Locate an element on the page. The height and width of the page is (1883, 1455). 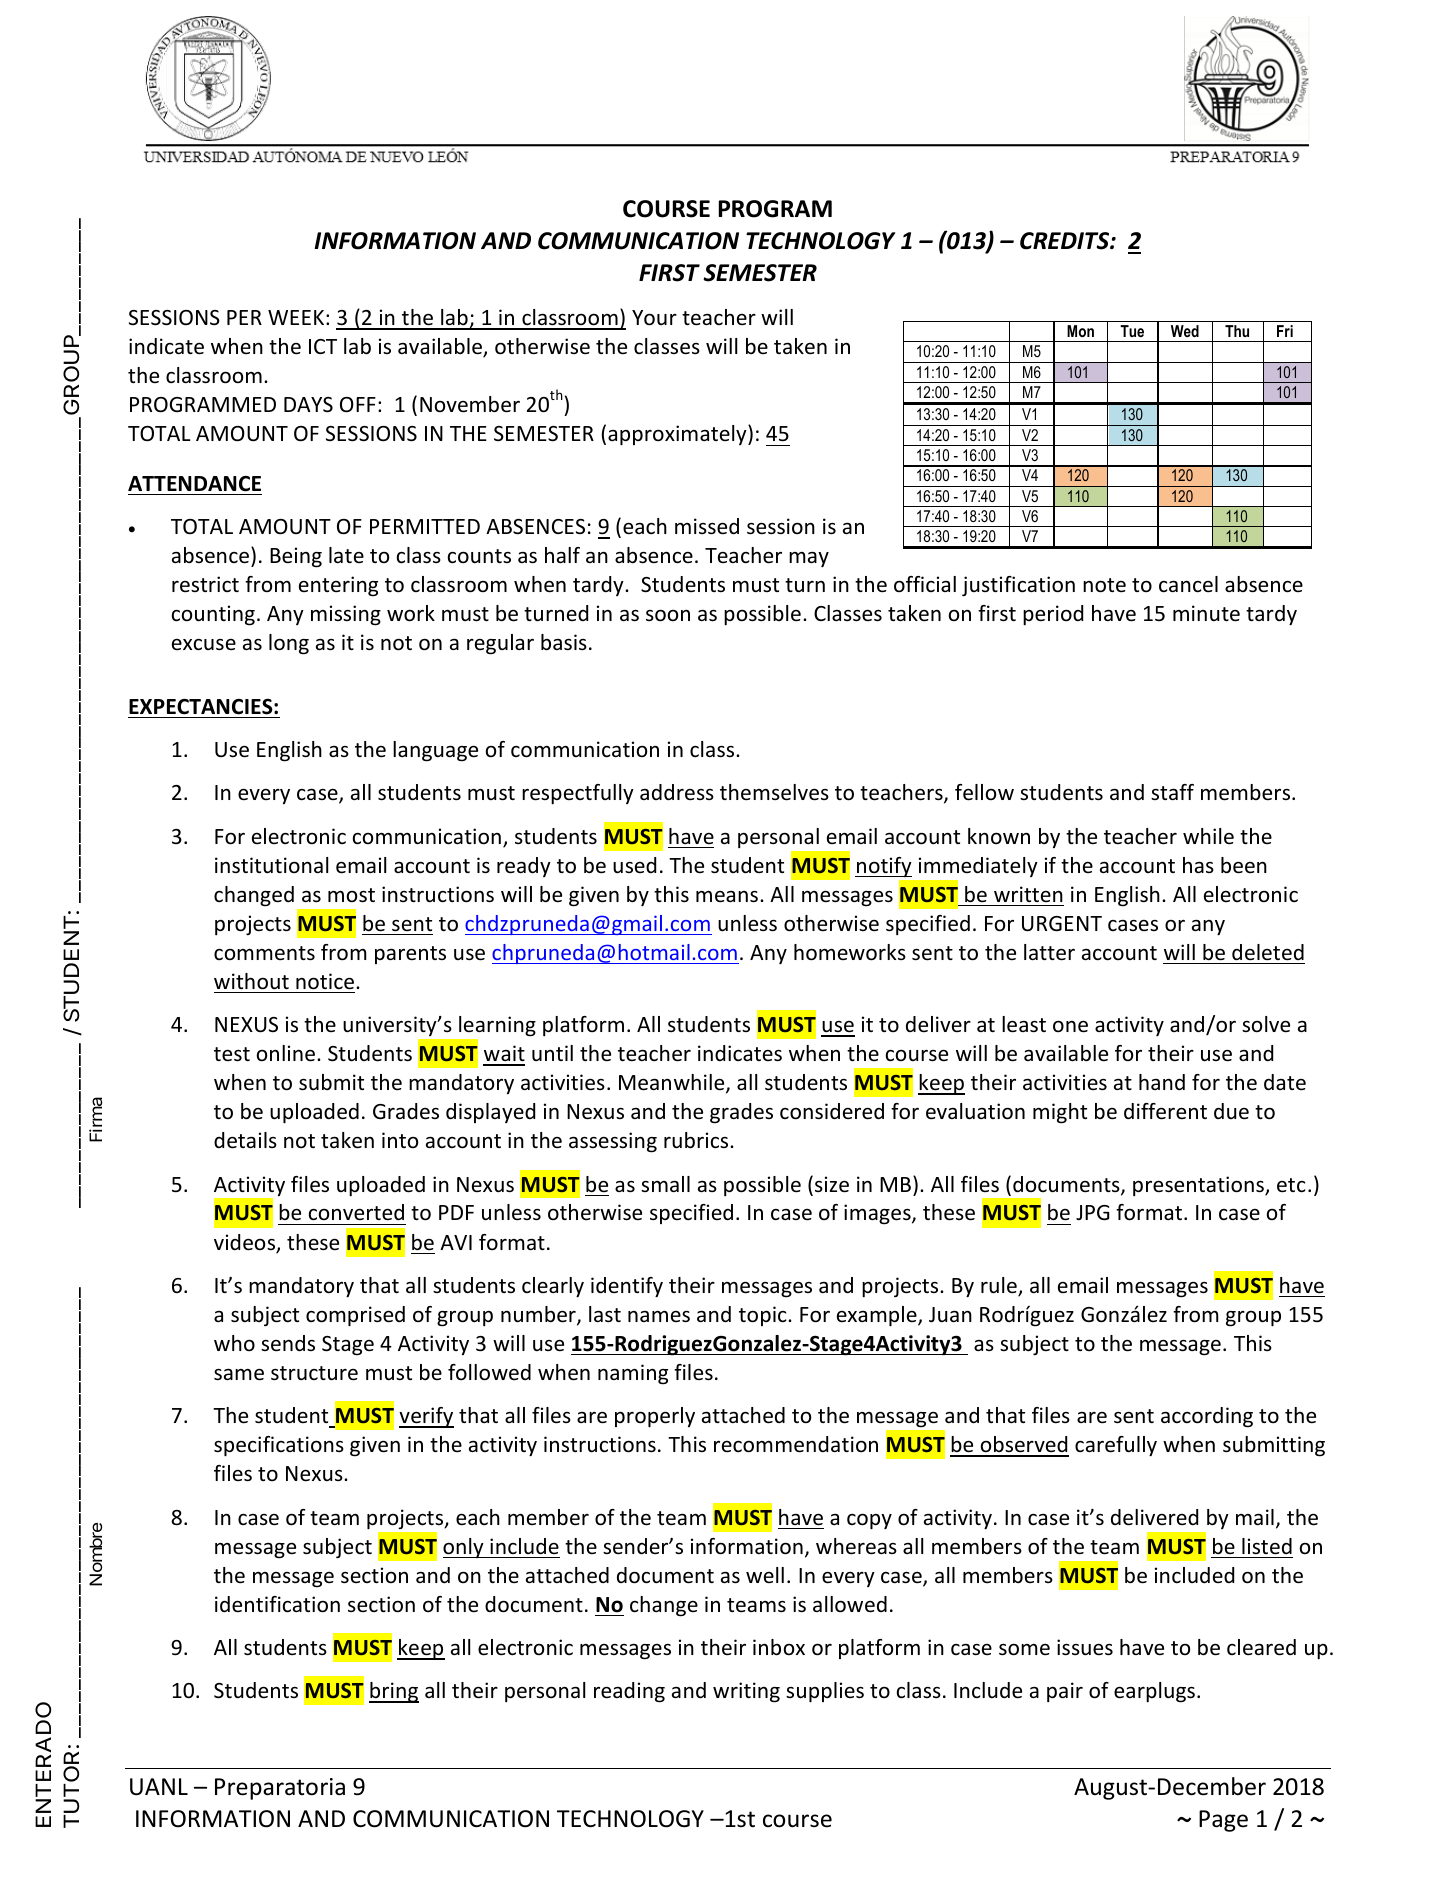
Page is located at coordinates (1223, 1821).
